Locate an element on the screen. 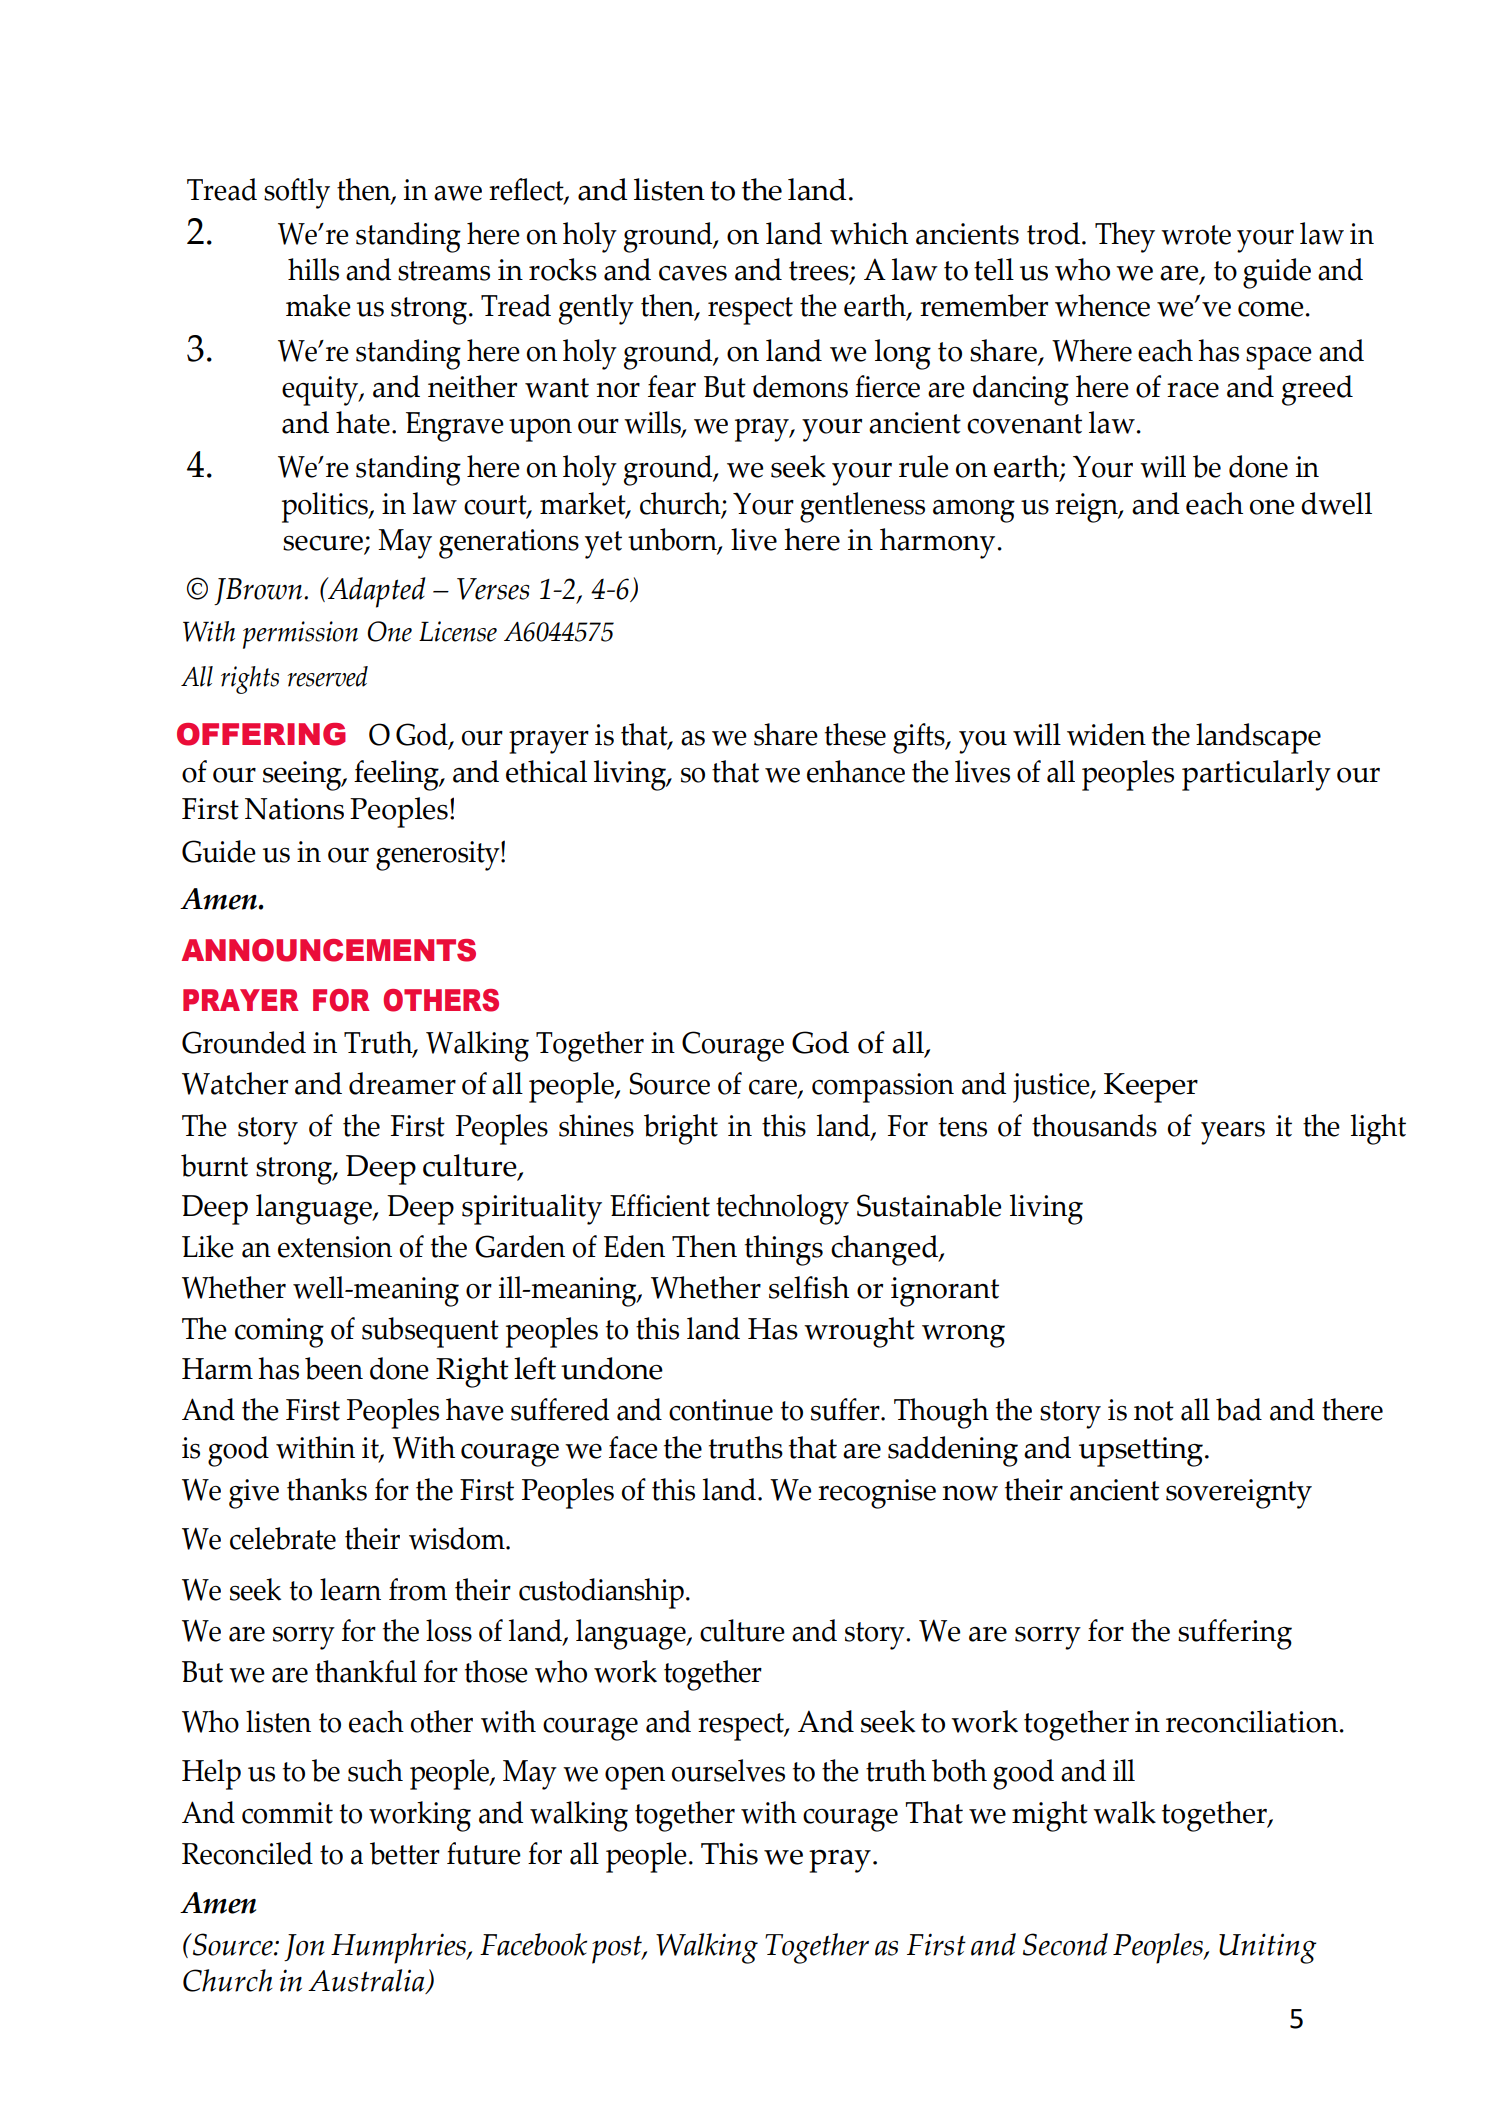 This screenshot has width=1502, height=2125. dreamer is located at coordinates (402, 1083).
